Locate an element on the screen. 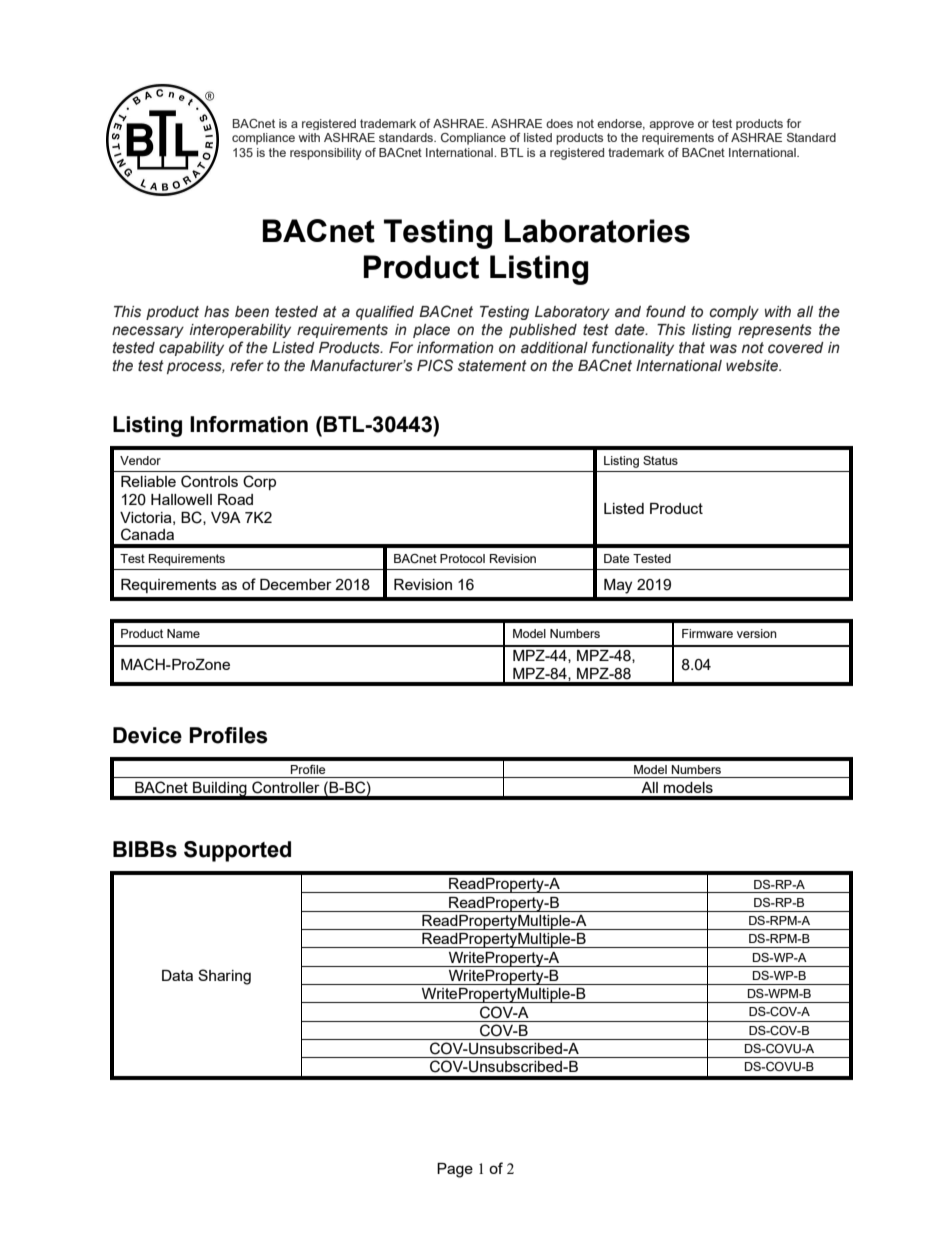 The height and width of the screenshot is (1233, 952). statement is located at coordinates (492, 366).
